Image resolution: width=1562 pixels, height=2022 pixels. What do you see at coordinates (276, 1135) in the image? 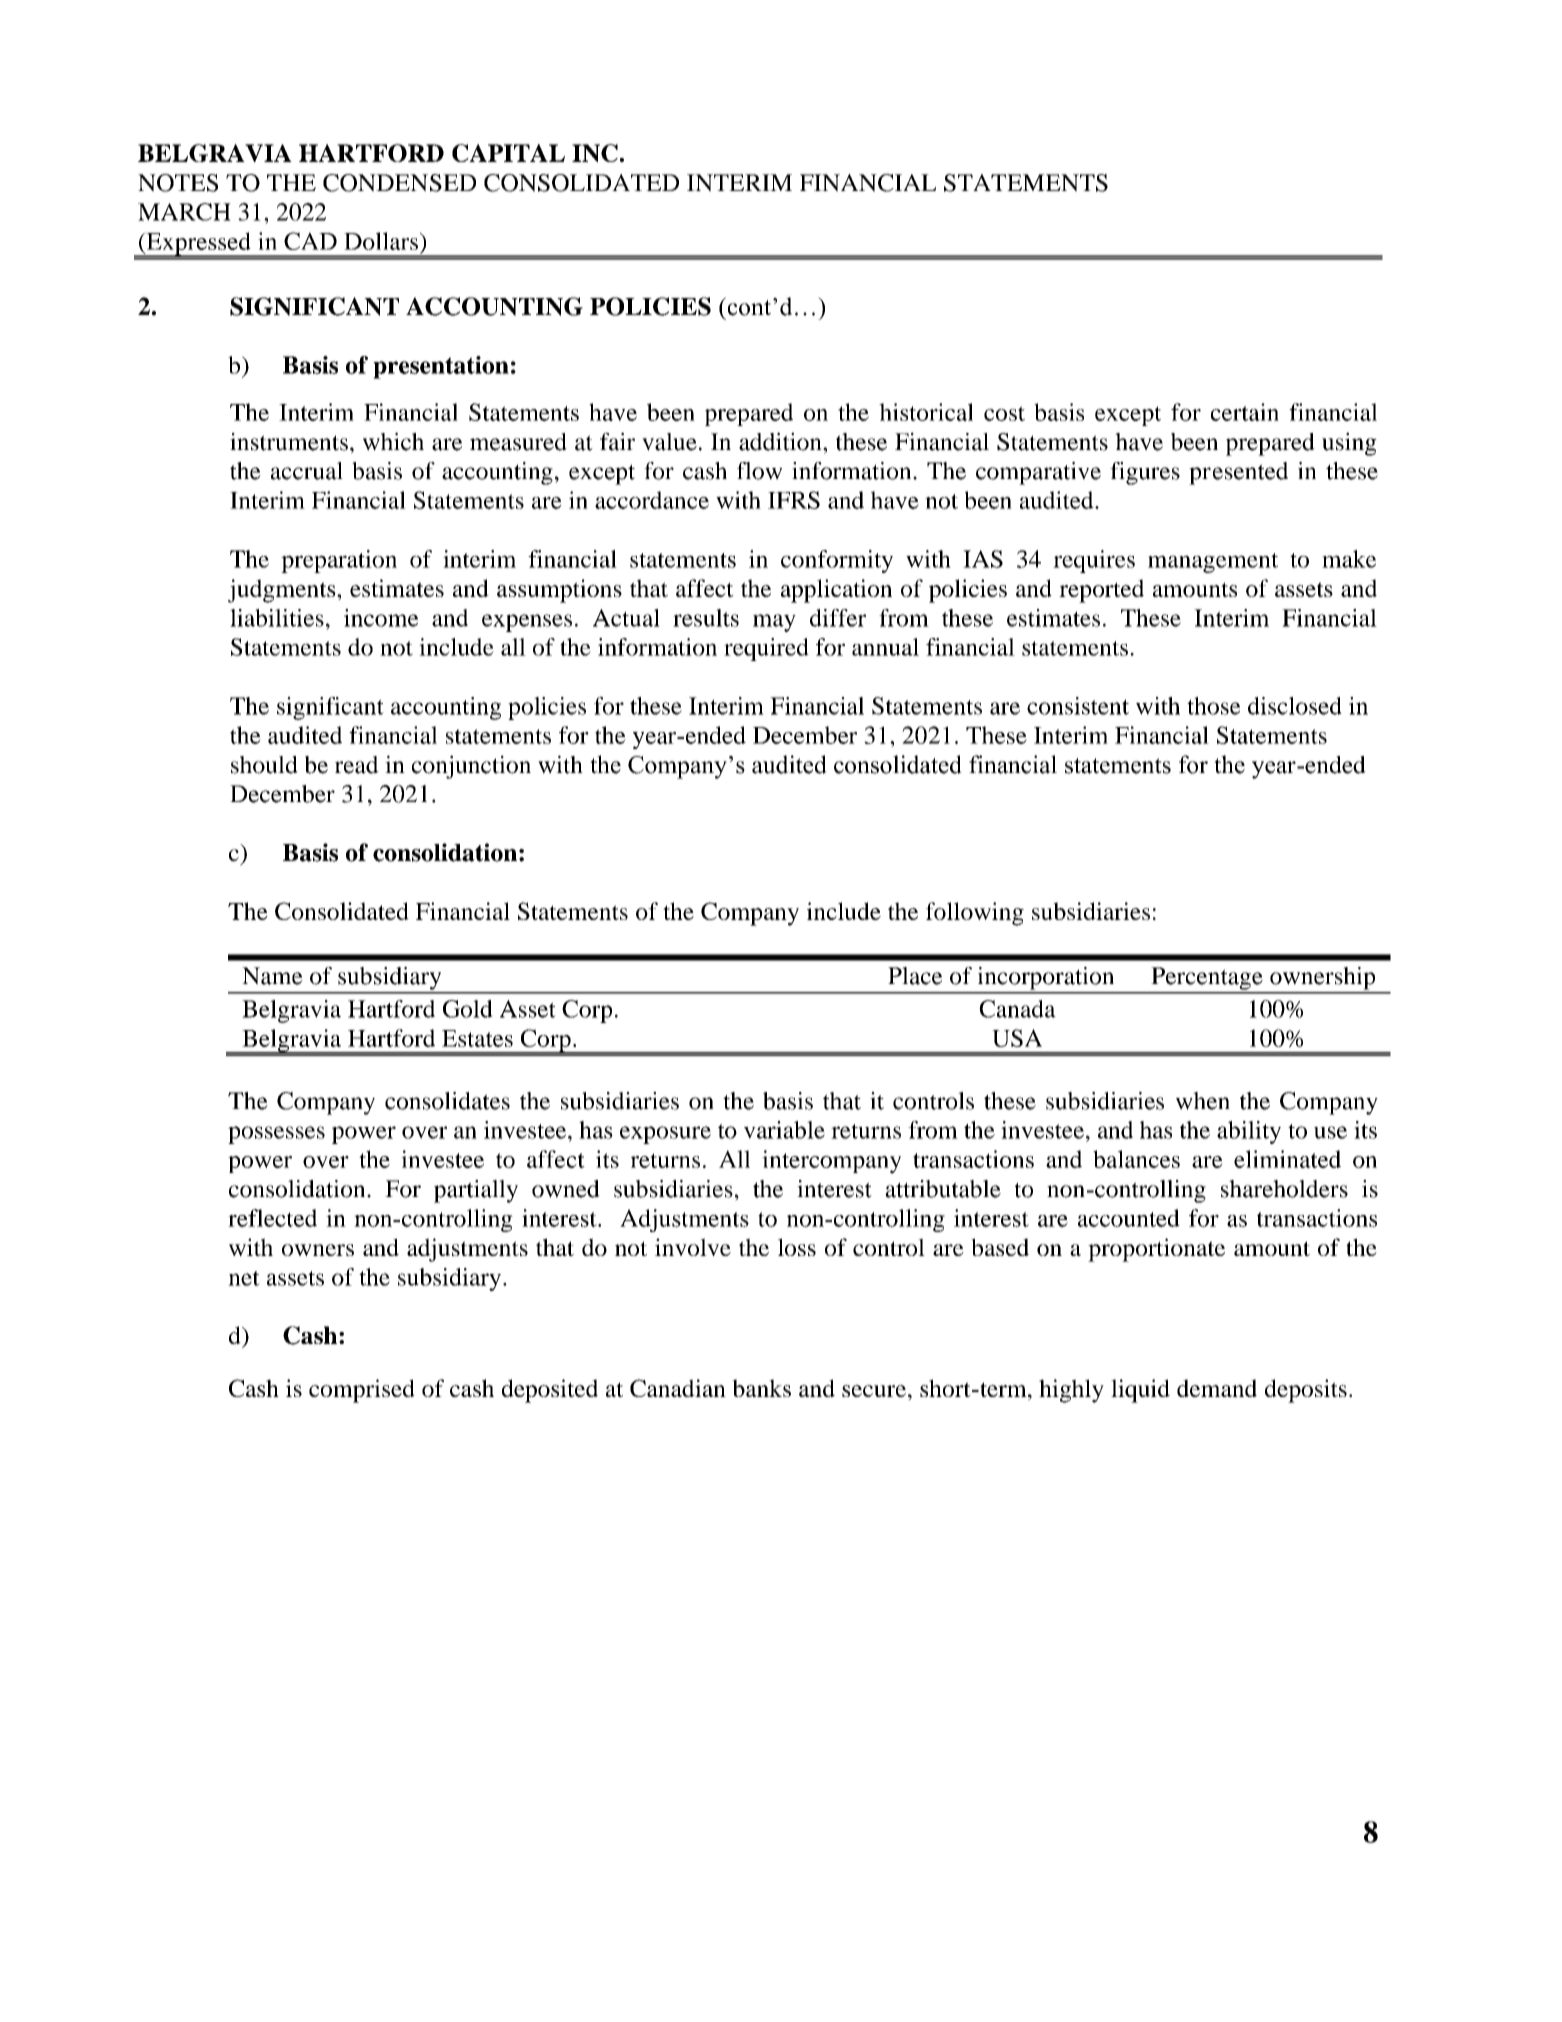
I see `possesses` at bounding box center [276, 1135].
